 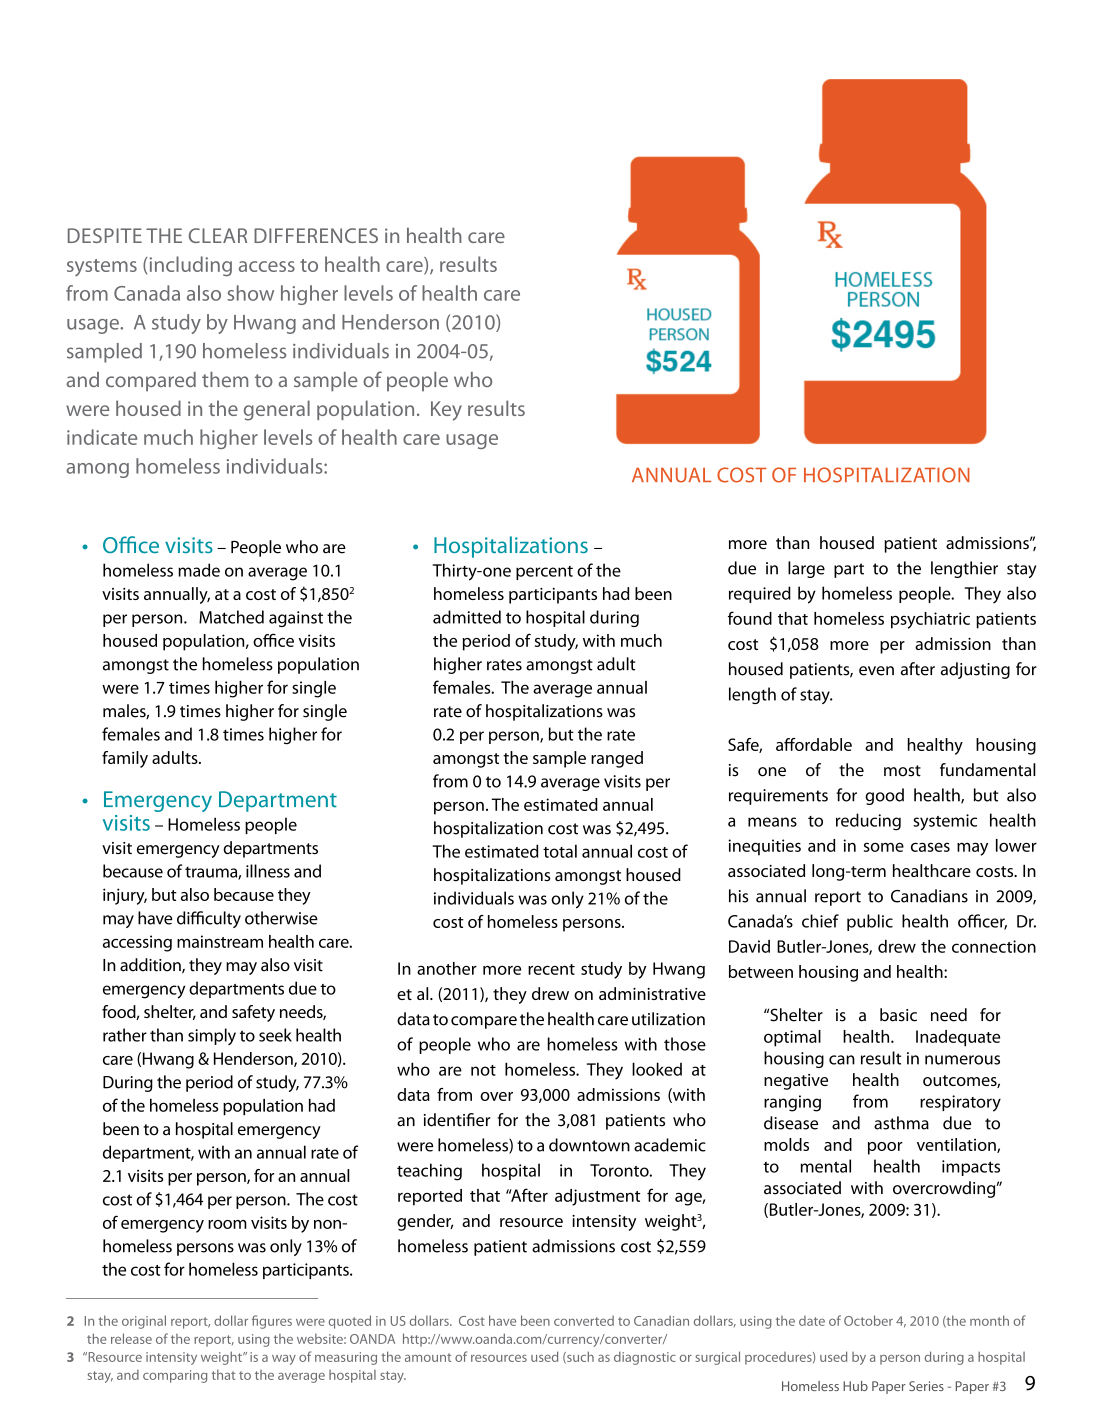 I want to click on Series, so click(x=926, y=1386).
